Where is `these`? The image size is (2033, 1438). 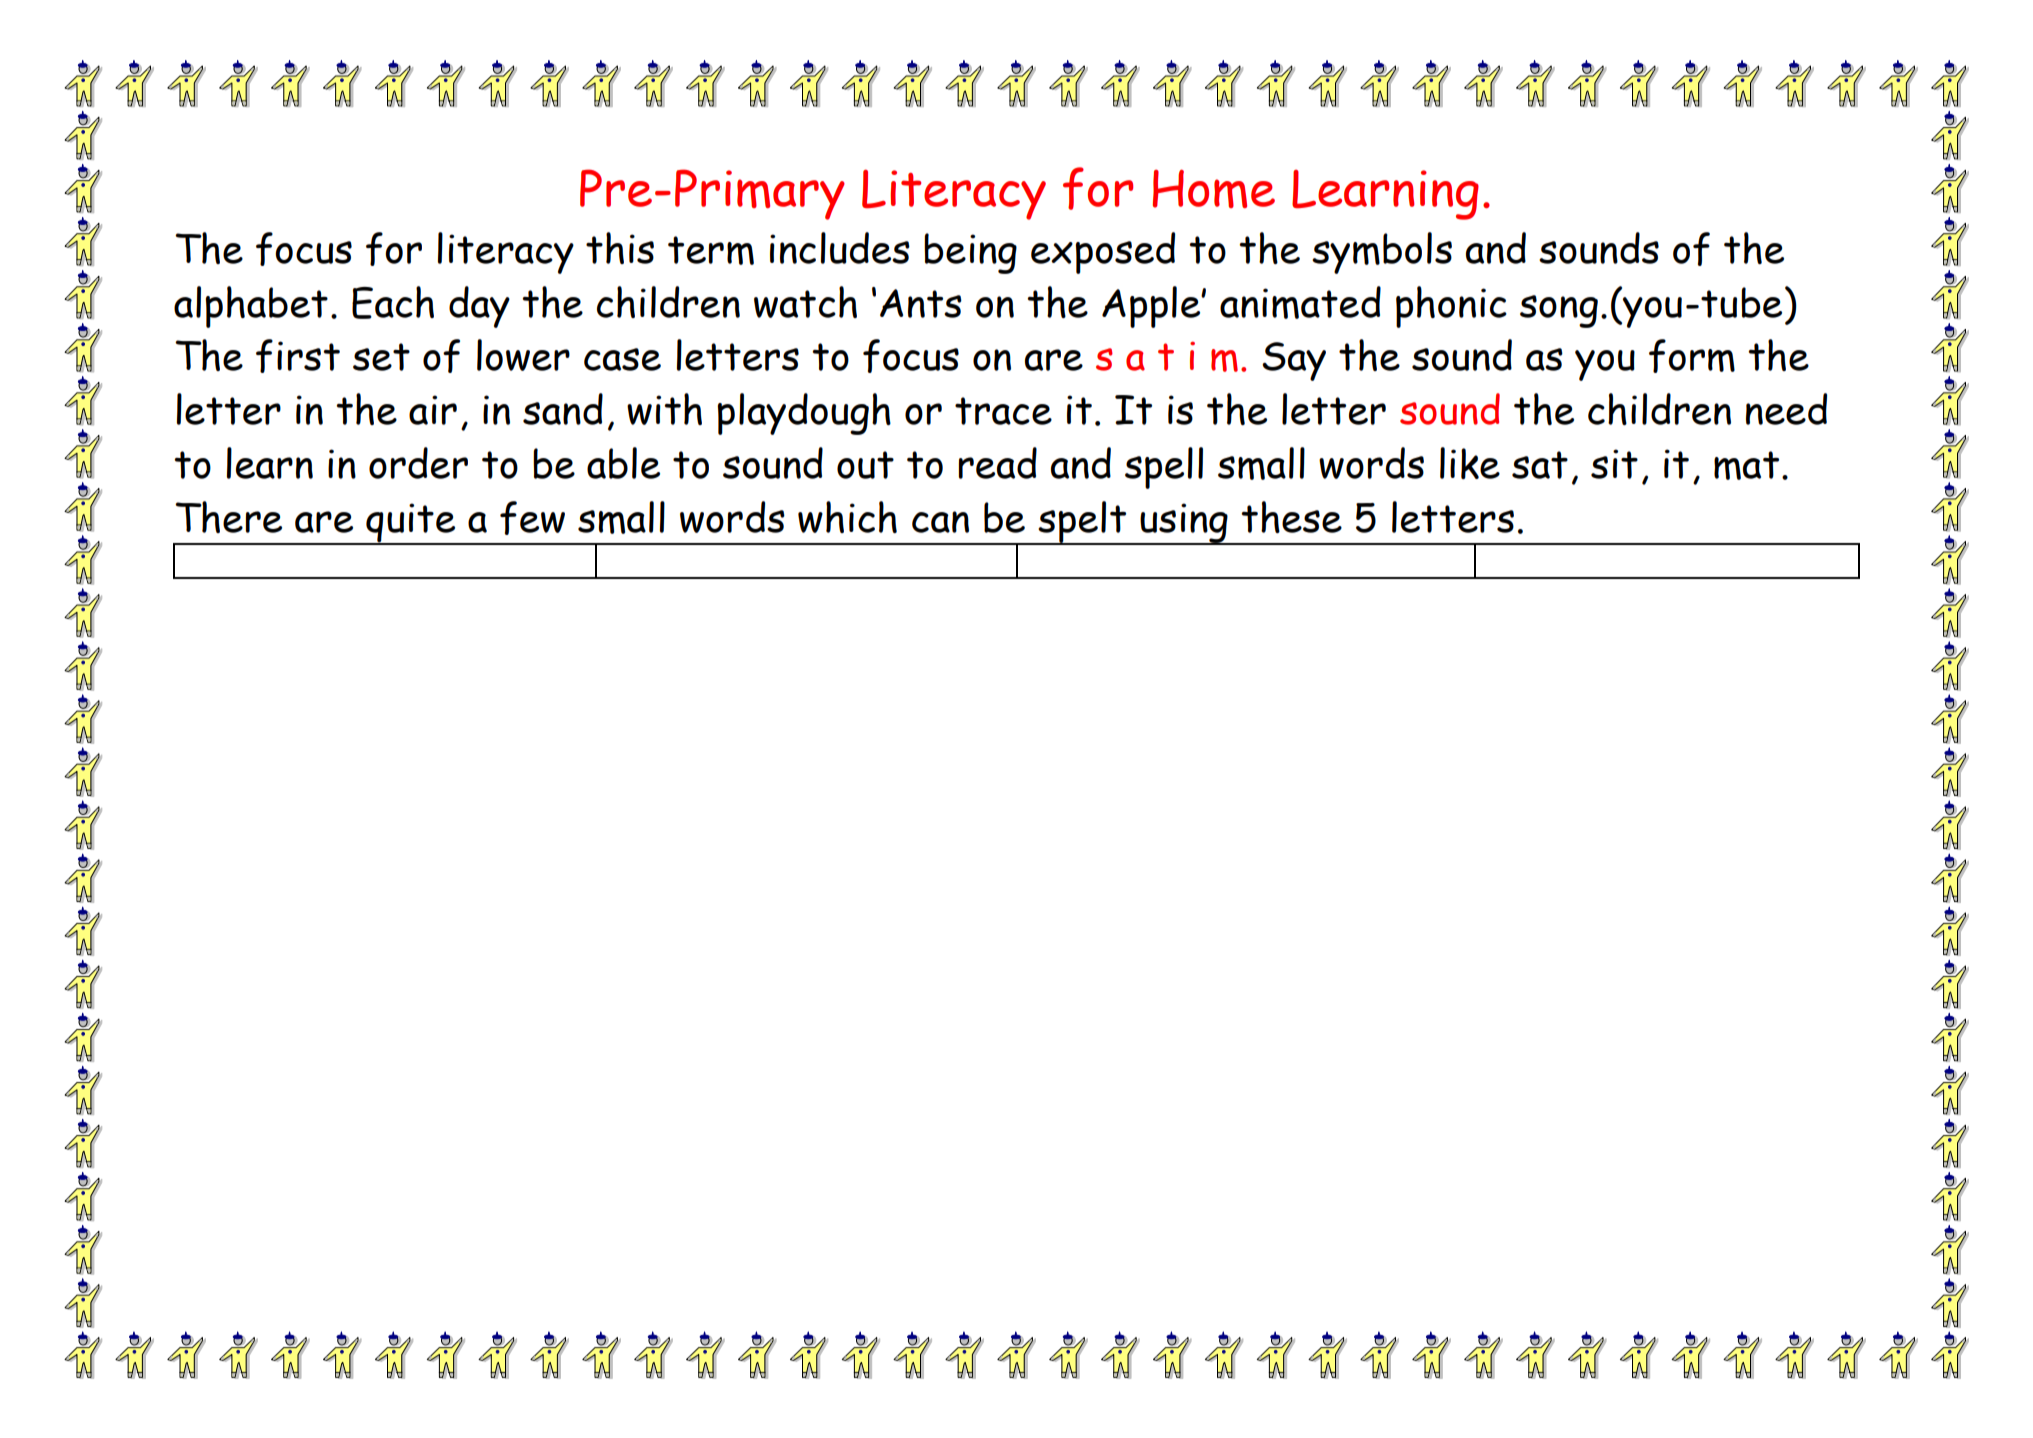 these is located at coordinates (1291, 517).
